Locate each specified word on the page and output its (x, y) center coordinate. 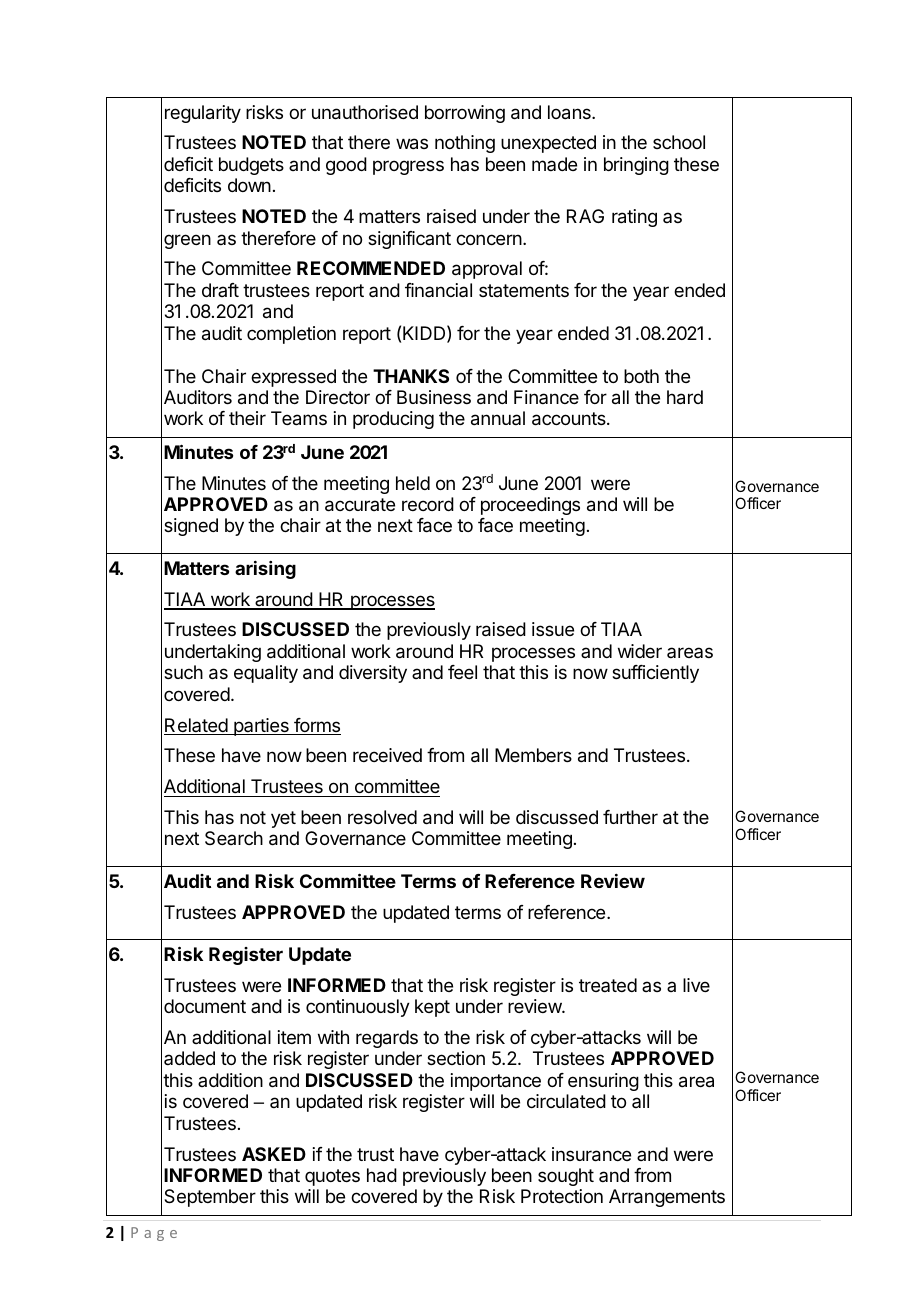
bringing (636, 166)
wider (640, 651)
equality (266, 674)
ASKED (274, 1154)
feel (462, 672)
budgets (251, 166)
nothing (465, 144)
